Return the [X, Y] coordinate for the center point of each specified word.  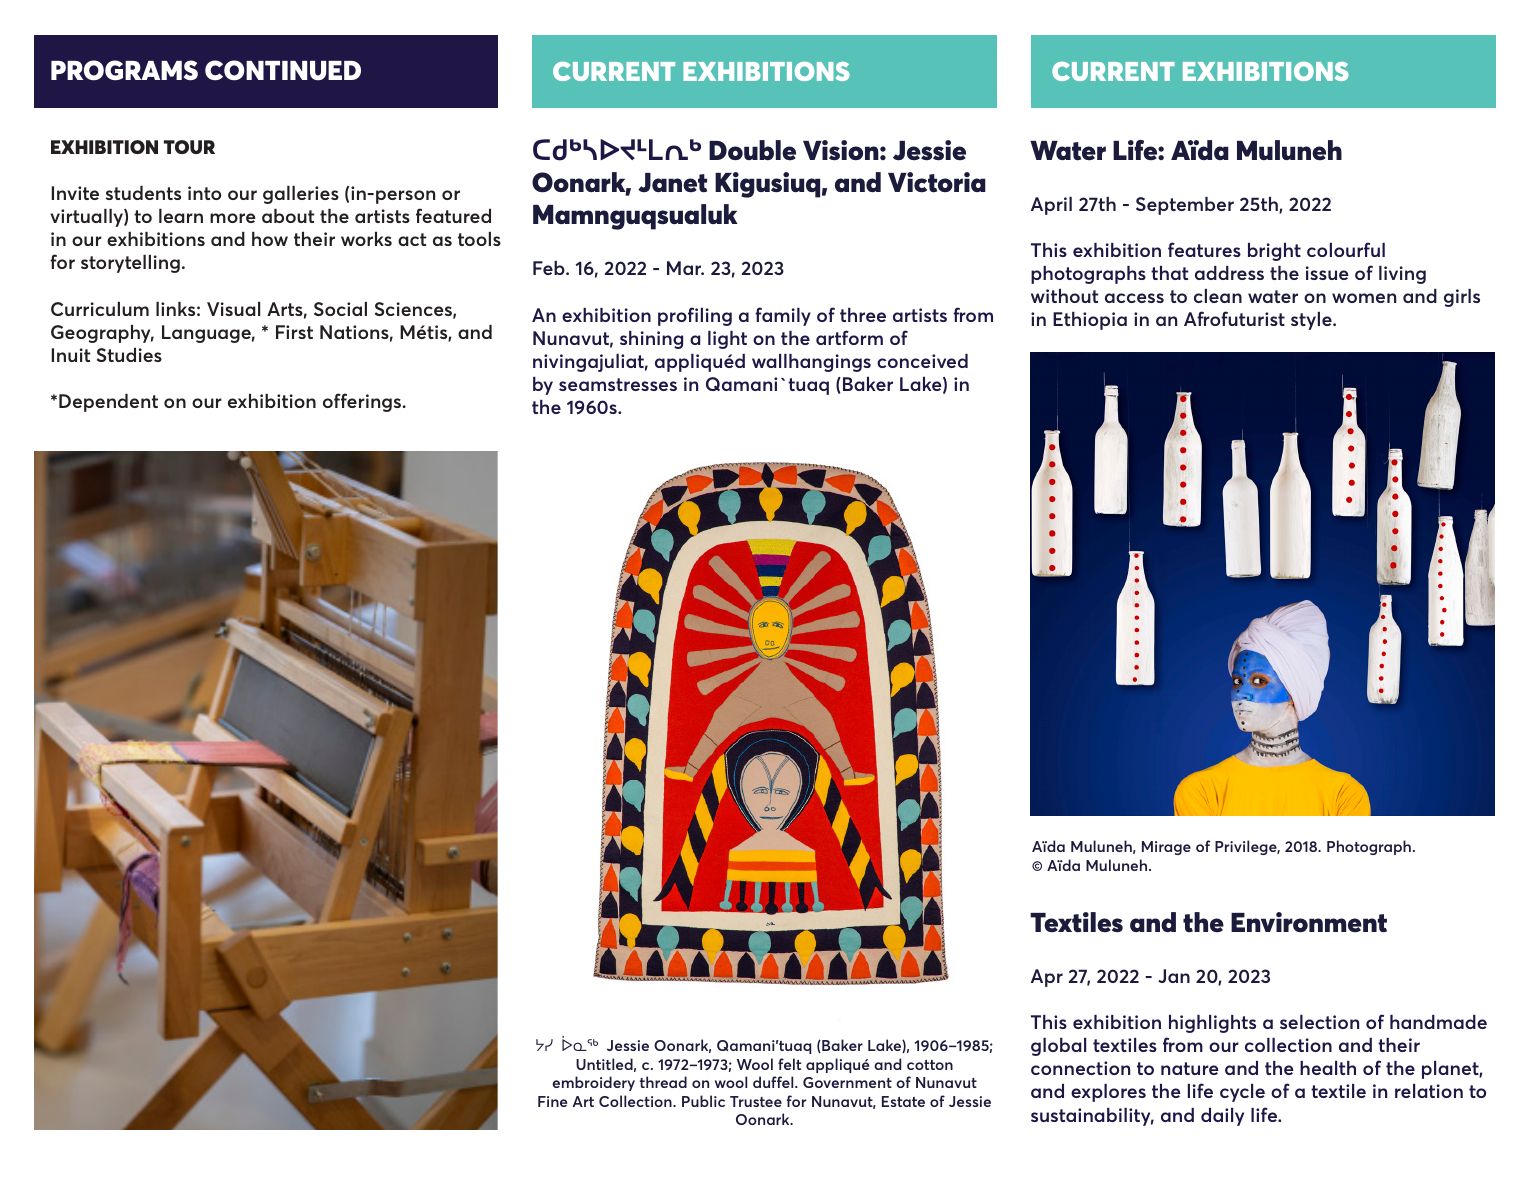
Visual [233, 309]
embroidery [593, 1083]
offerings [363, 402]
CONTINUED [283, 70]
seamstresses [618, 384]
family [783, 316]
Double [752, 150]
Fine [552, 1101]
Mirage [1166, 848]
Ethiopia [1090, 321]
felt [789, 1064]
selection [1319, 1022]
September [1185, 206]
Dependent [108, 403]
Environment [1309, 922]
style [1312, 321]
